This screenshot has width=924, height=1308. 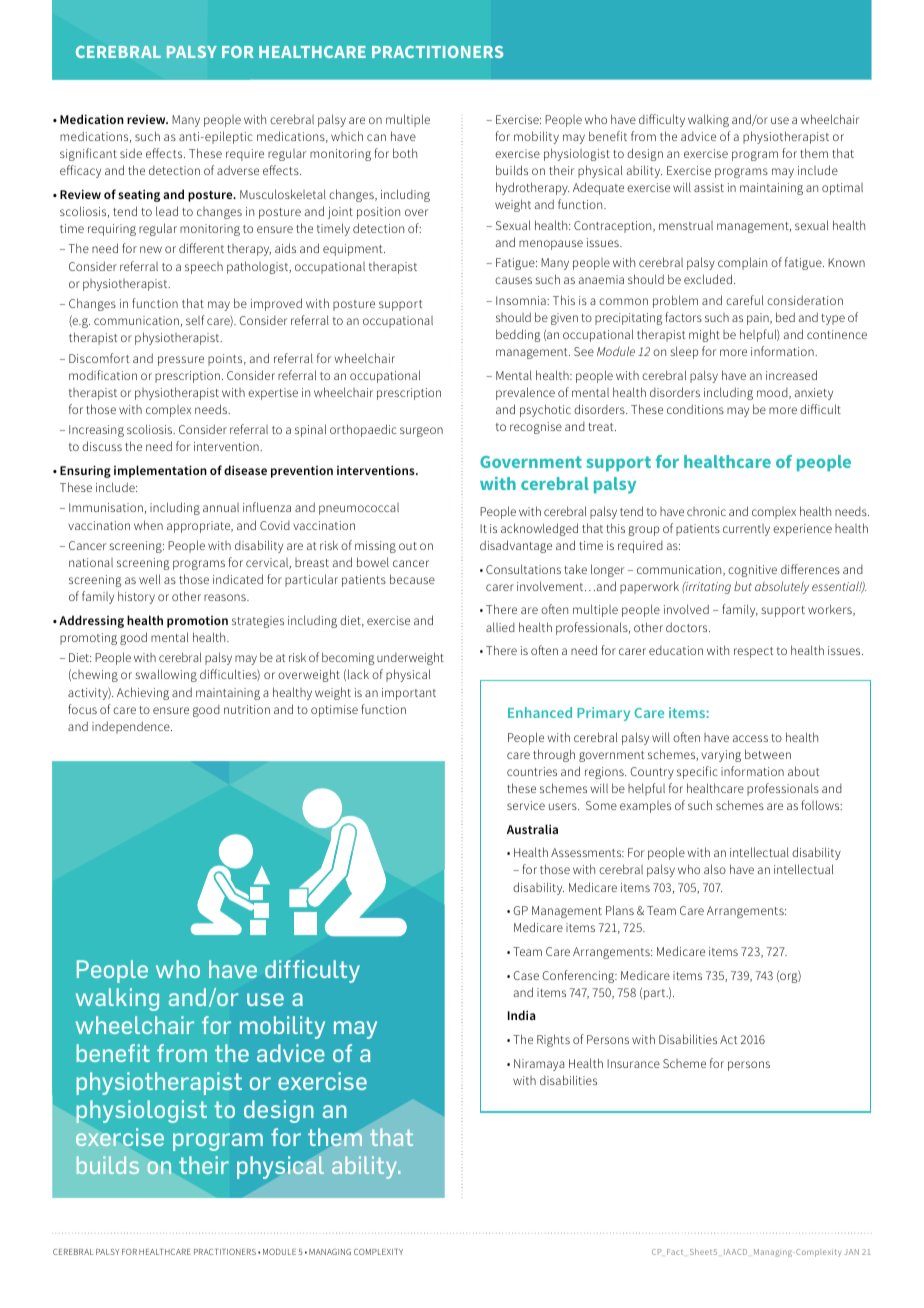 What do you see at coordinates (405, 153) in the screenshot?
I see `both` at bounding box center [405, 153].
